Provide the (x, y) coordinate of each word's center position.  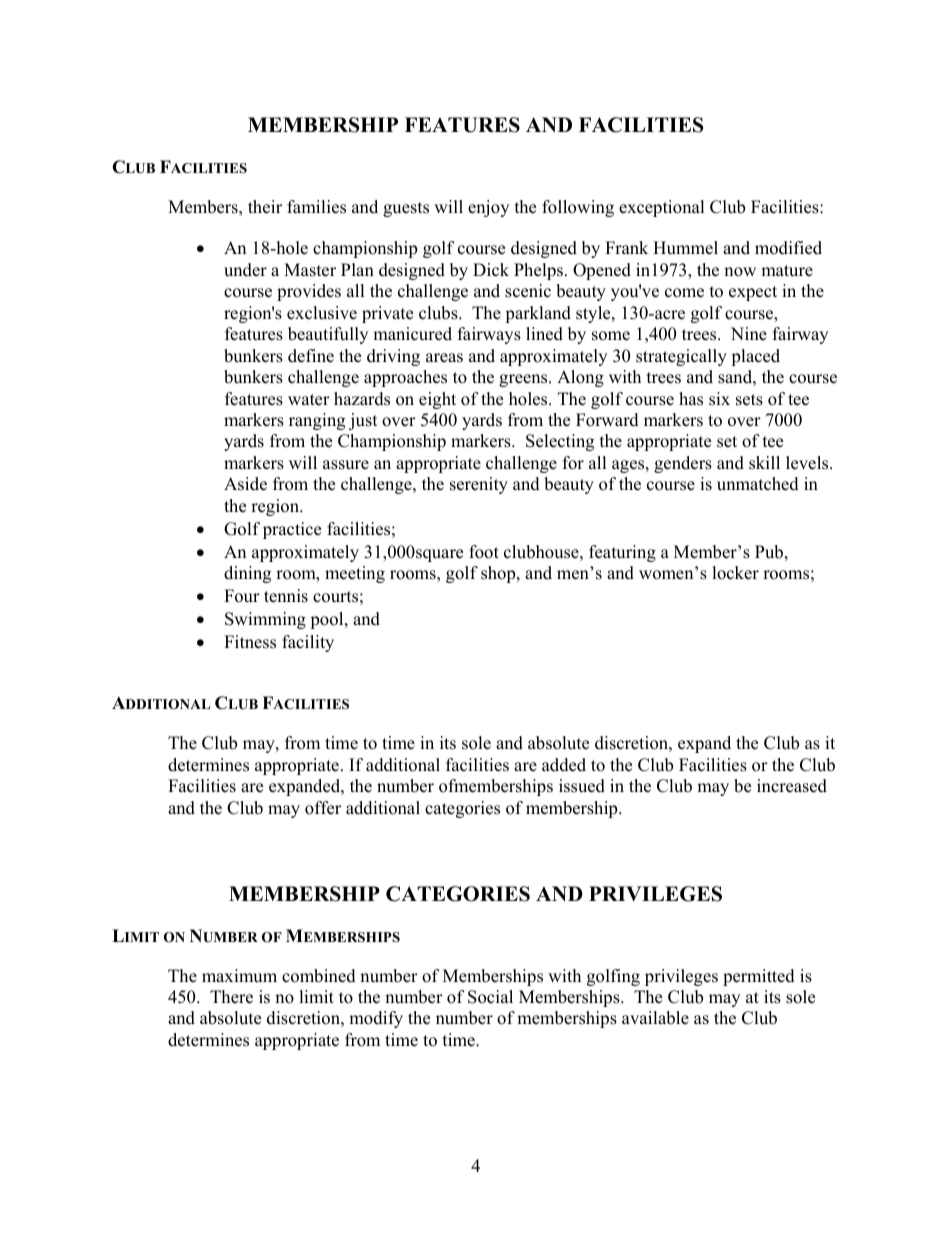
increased (792, 786)
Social (490, 997)
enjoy (488, 208)
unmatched (758, 484)
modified (788, 248)
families (316, 207)
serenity (479, 485)
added (564, 765)
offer (323, 808)
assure (346, 465)
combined (319, 976)
